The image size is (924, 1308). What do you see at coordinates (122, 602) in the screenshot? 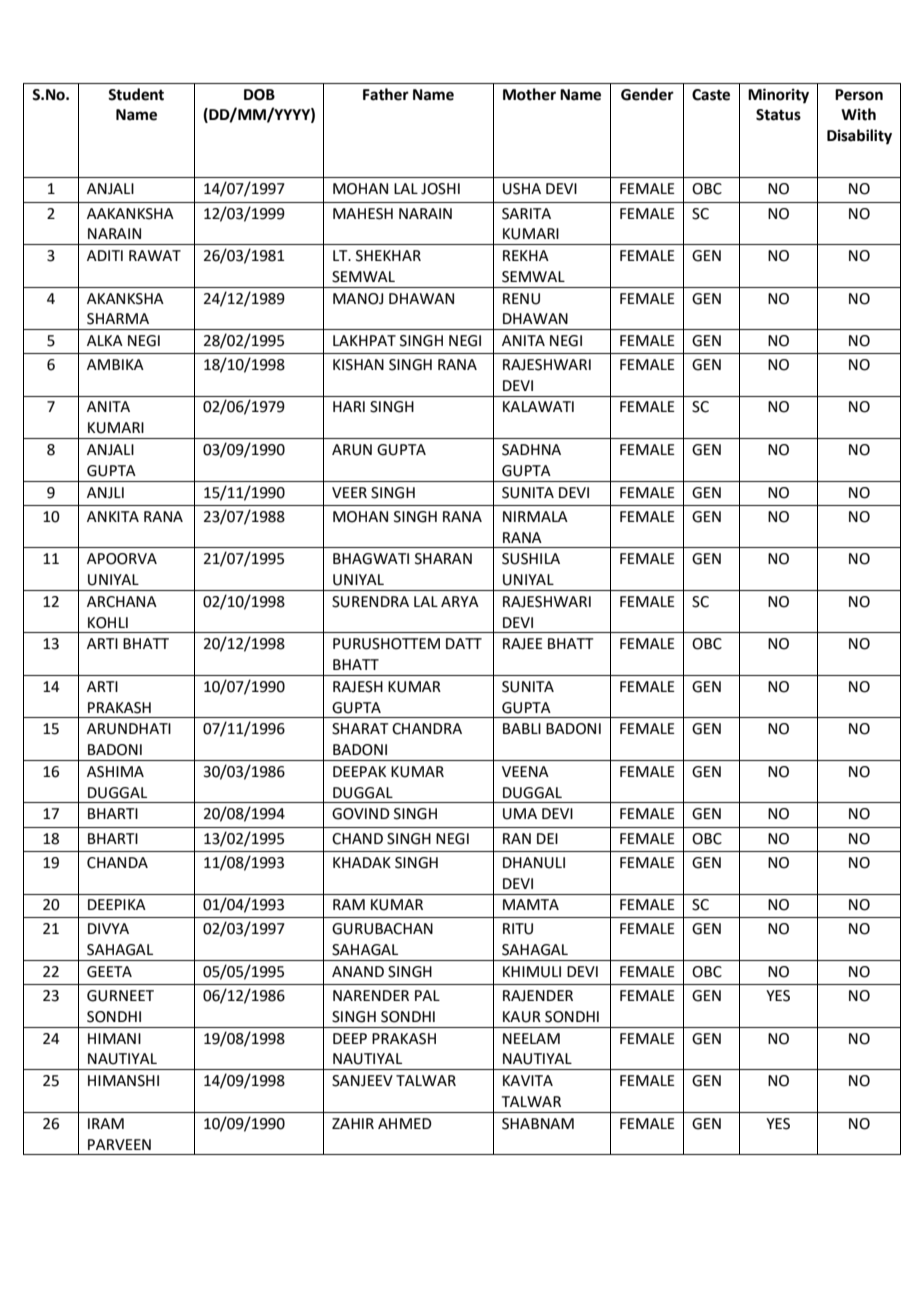
I see `ARCHANA` at bounding box center [122, 602].
